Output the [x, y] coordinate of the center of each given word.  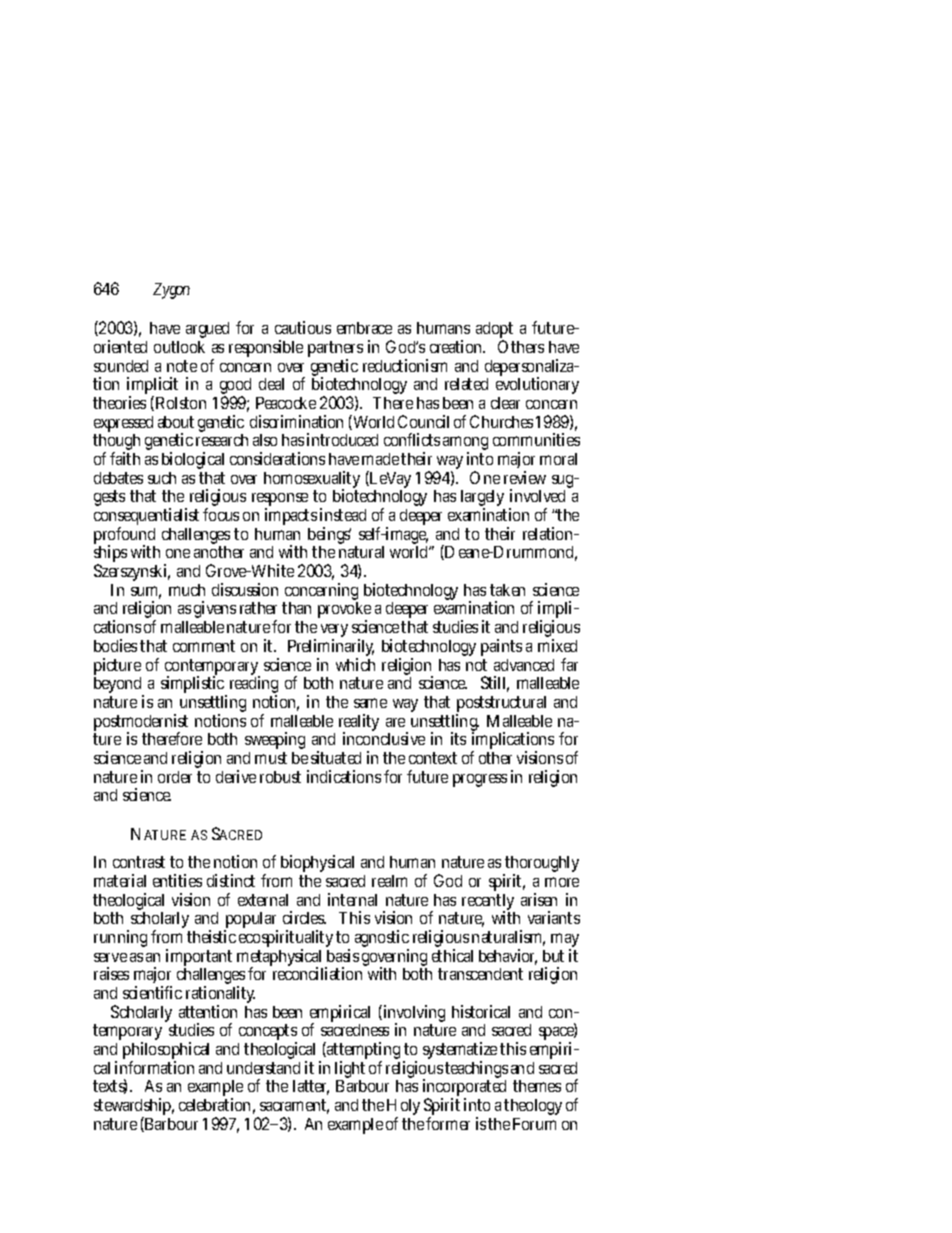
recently [488, 903]
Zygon [171, 291]
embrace [364, 328]
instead [343, 514]
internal [352, 899]
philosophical [166, 1052]
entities [177, 880]
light [350, 1071]
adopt [494, 331]
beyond [119, 687]
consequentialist [146, 518]
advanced [524, 665]
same [370, 703]
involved [537, 495]
